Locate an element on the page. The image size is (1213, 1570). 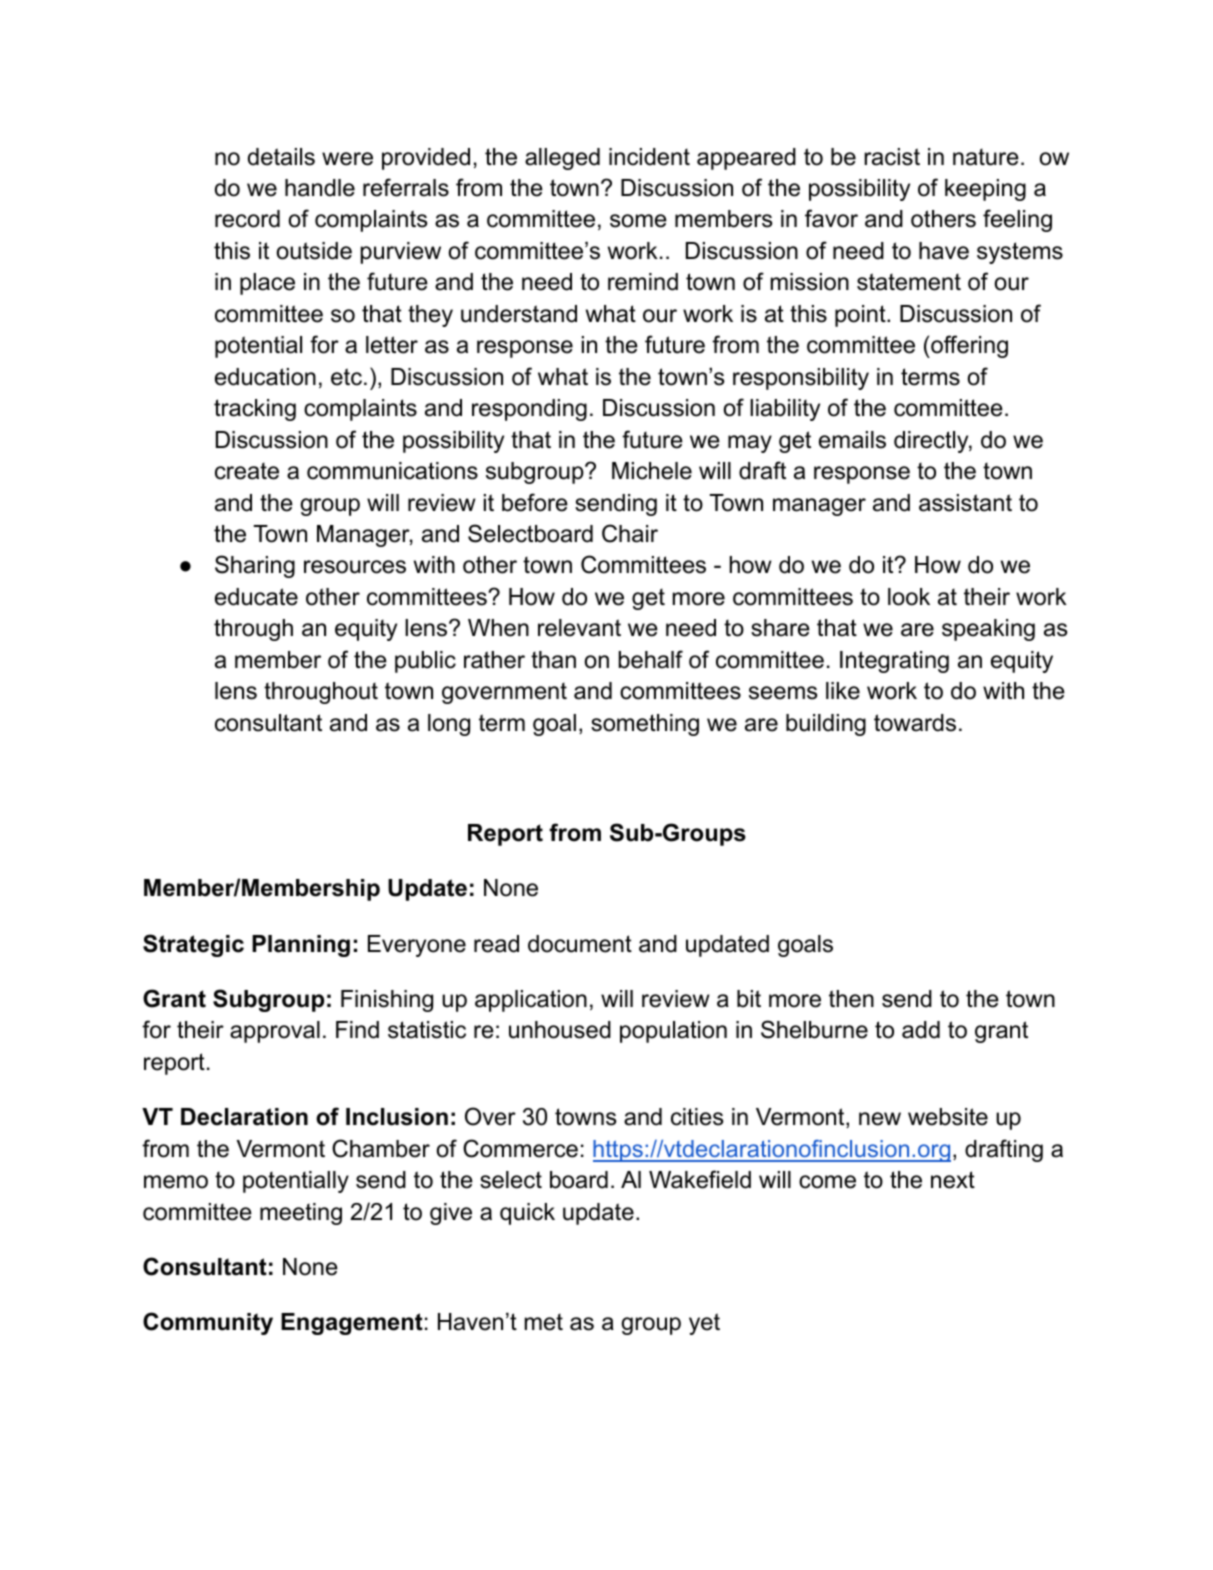
yet is located at coordinates (704, 1324).
